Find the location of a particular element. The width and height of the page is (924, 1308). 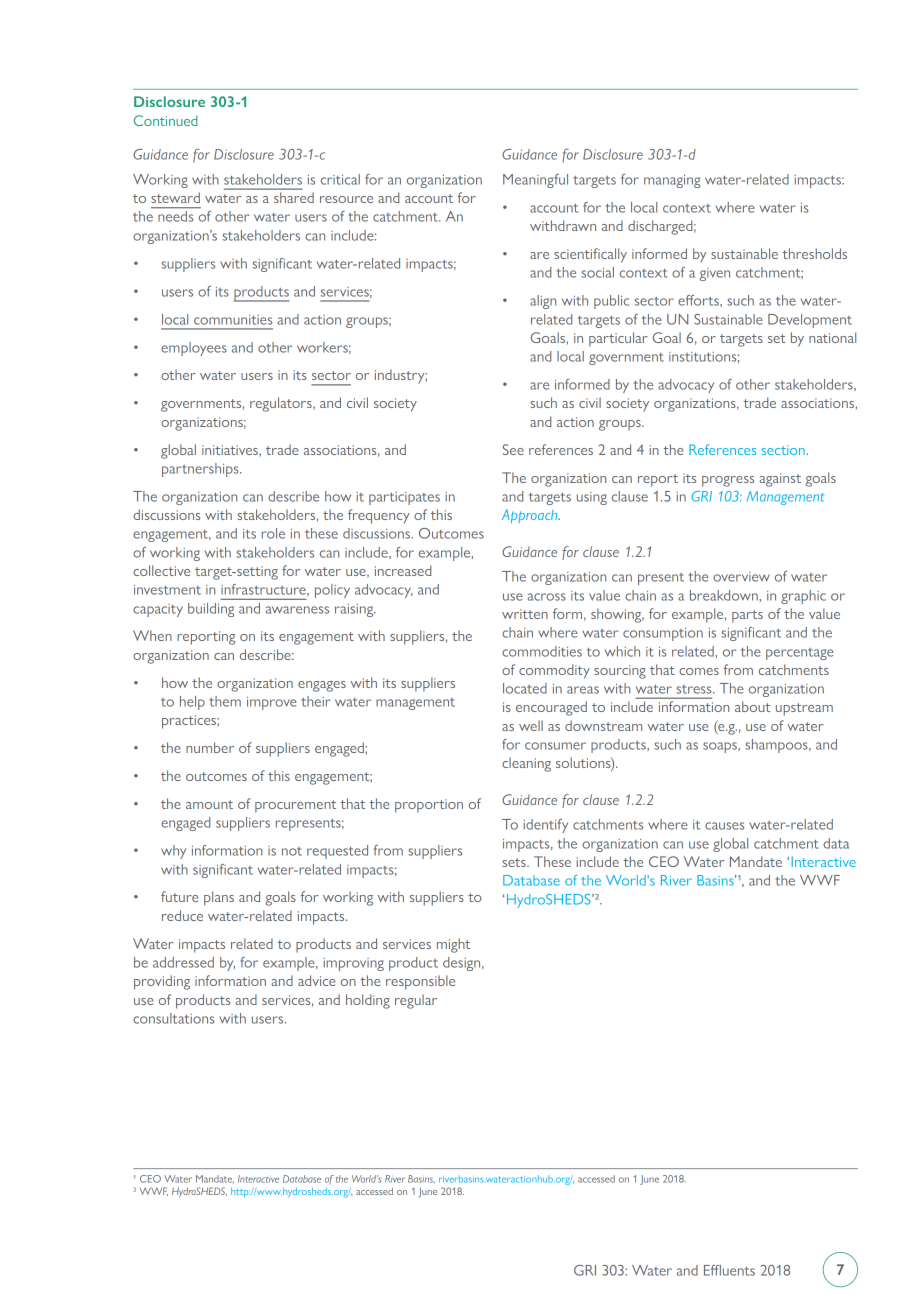

Effluents is located at coordinates (729, 1270).
